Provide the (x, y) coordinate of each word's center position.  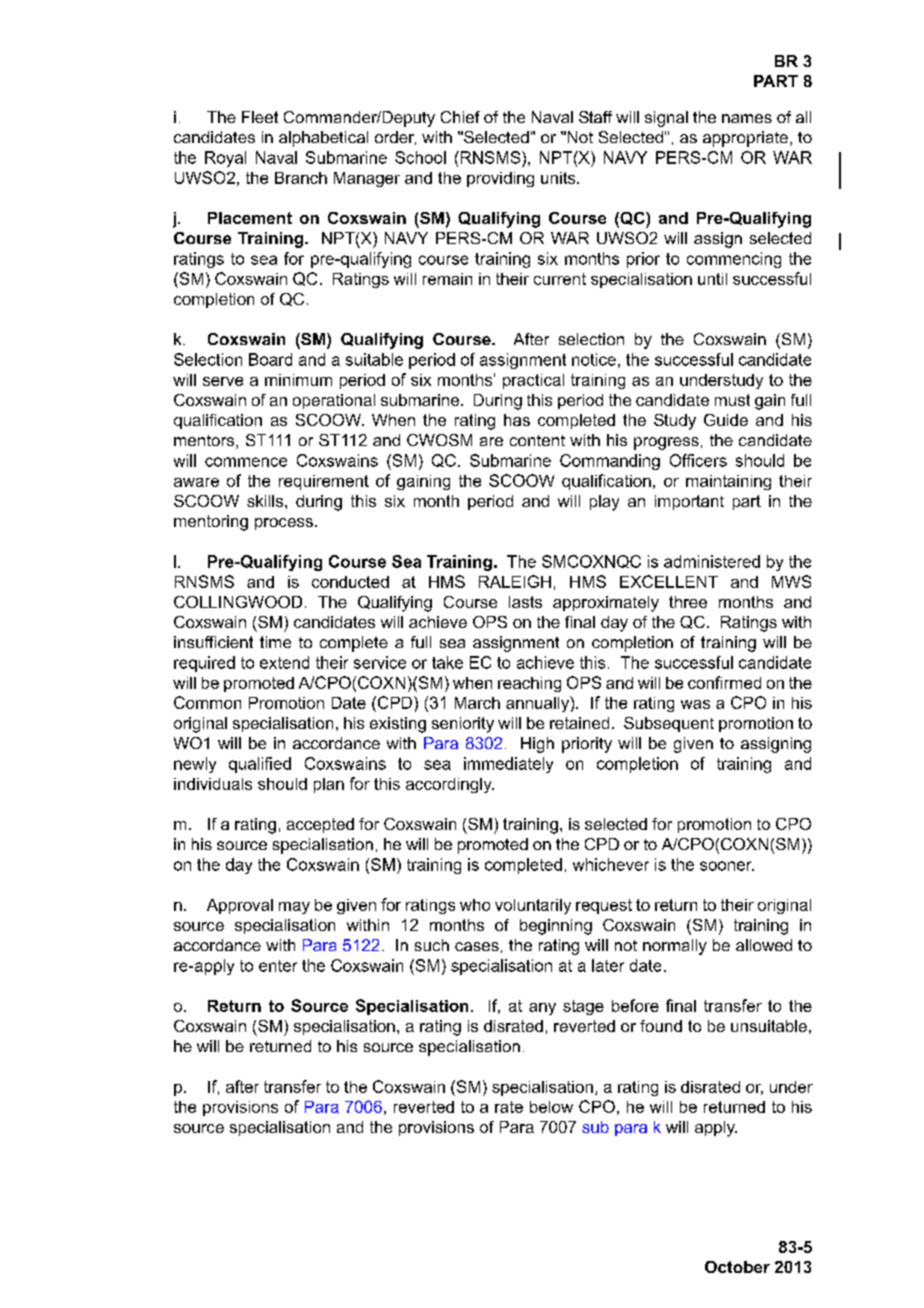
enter (278, 966)
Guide (726, 420)
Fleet (260, 117)
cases (477, 946)
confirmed (724, 682)
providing (500, 179)
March (477, 703)
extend (284, 662)
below (551, 1107)
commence (246, 462)
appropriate (745, 139)
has (517, 420)
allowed (764, 945)
